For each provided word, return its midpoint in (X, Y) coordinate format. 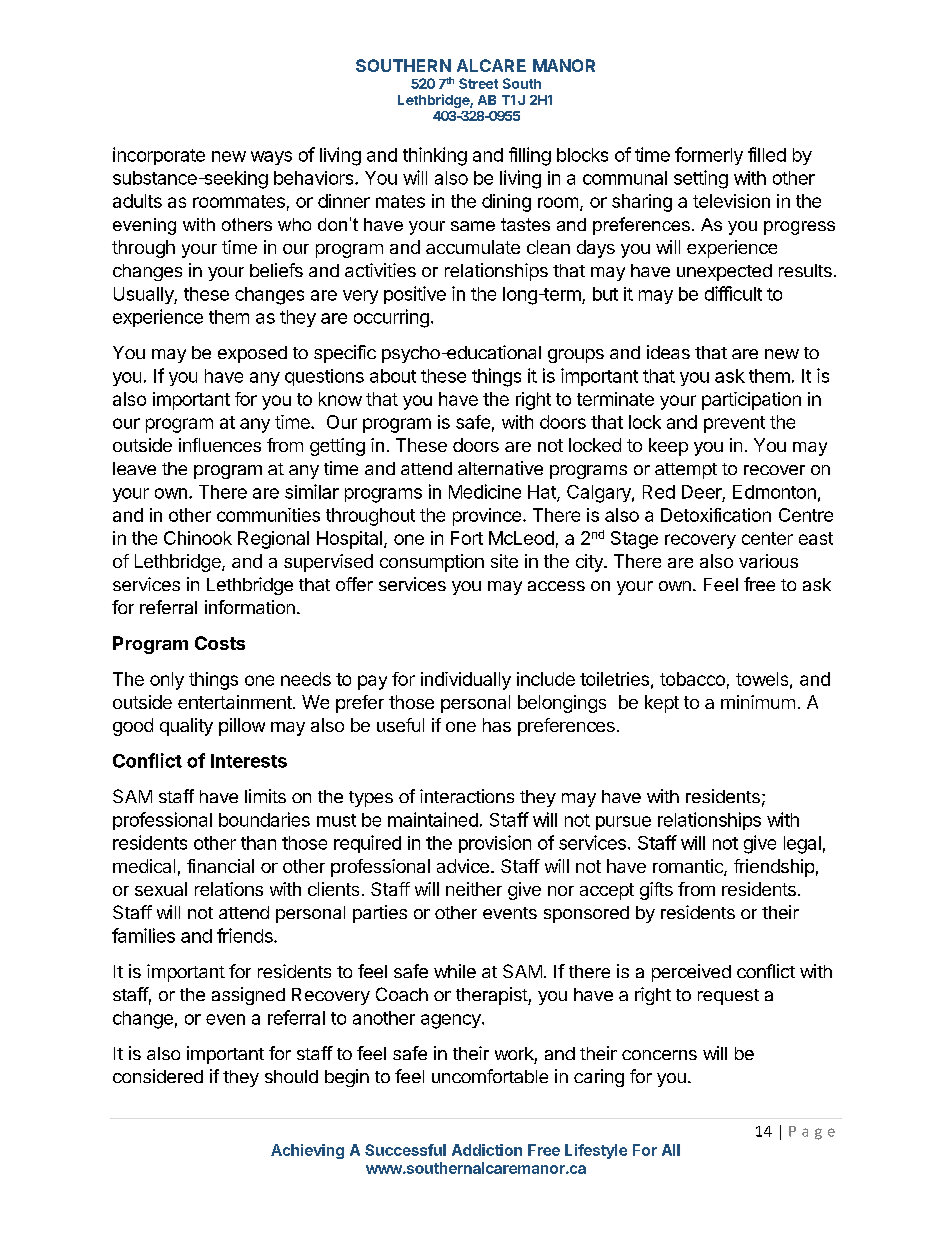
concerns (659, 1055)
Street (478, 83)
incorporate (159, 156)
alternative (500, 468)
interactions (467, 796)
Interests (249, 761)
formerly (709, 156)
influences (220, 445)
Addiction (487, 1150)
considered (158, 1076)
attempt (686, 471)
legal (802, 845)
